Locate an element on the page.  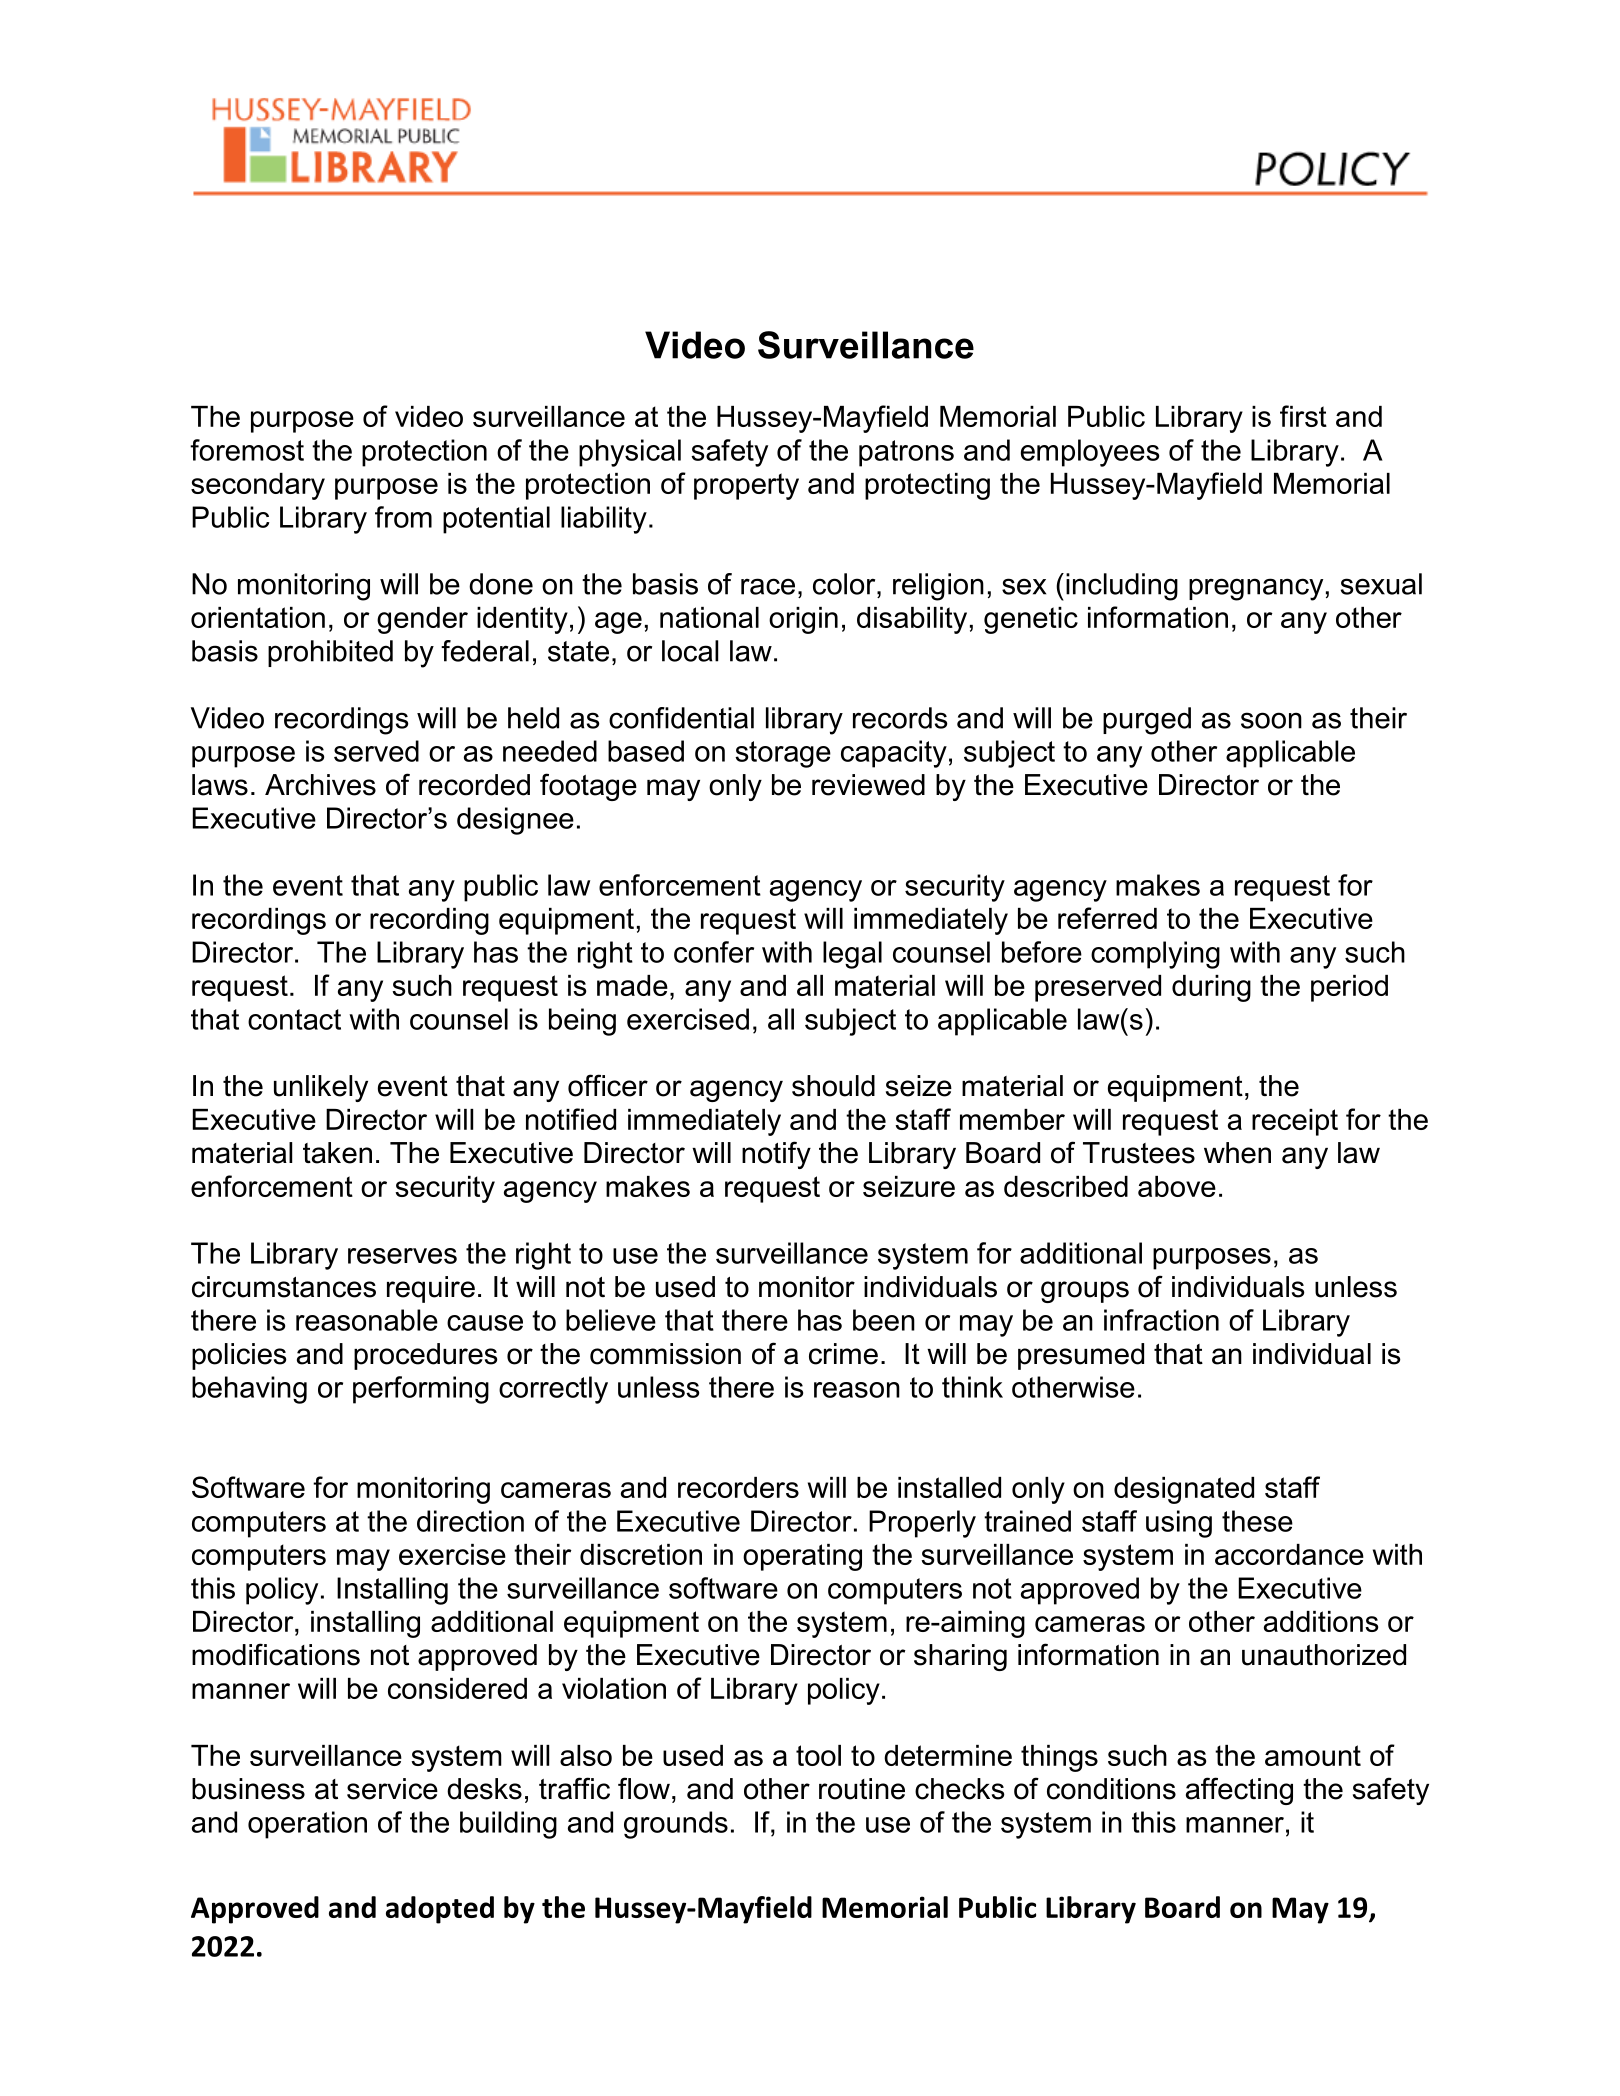
taken is located at coordinates (337, 1153).
